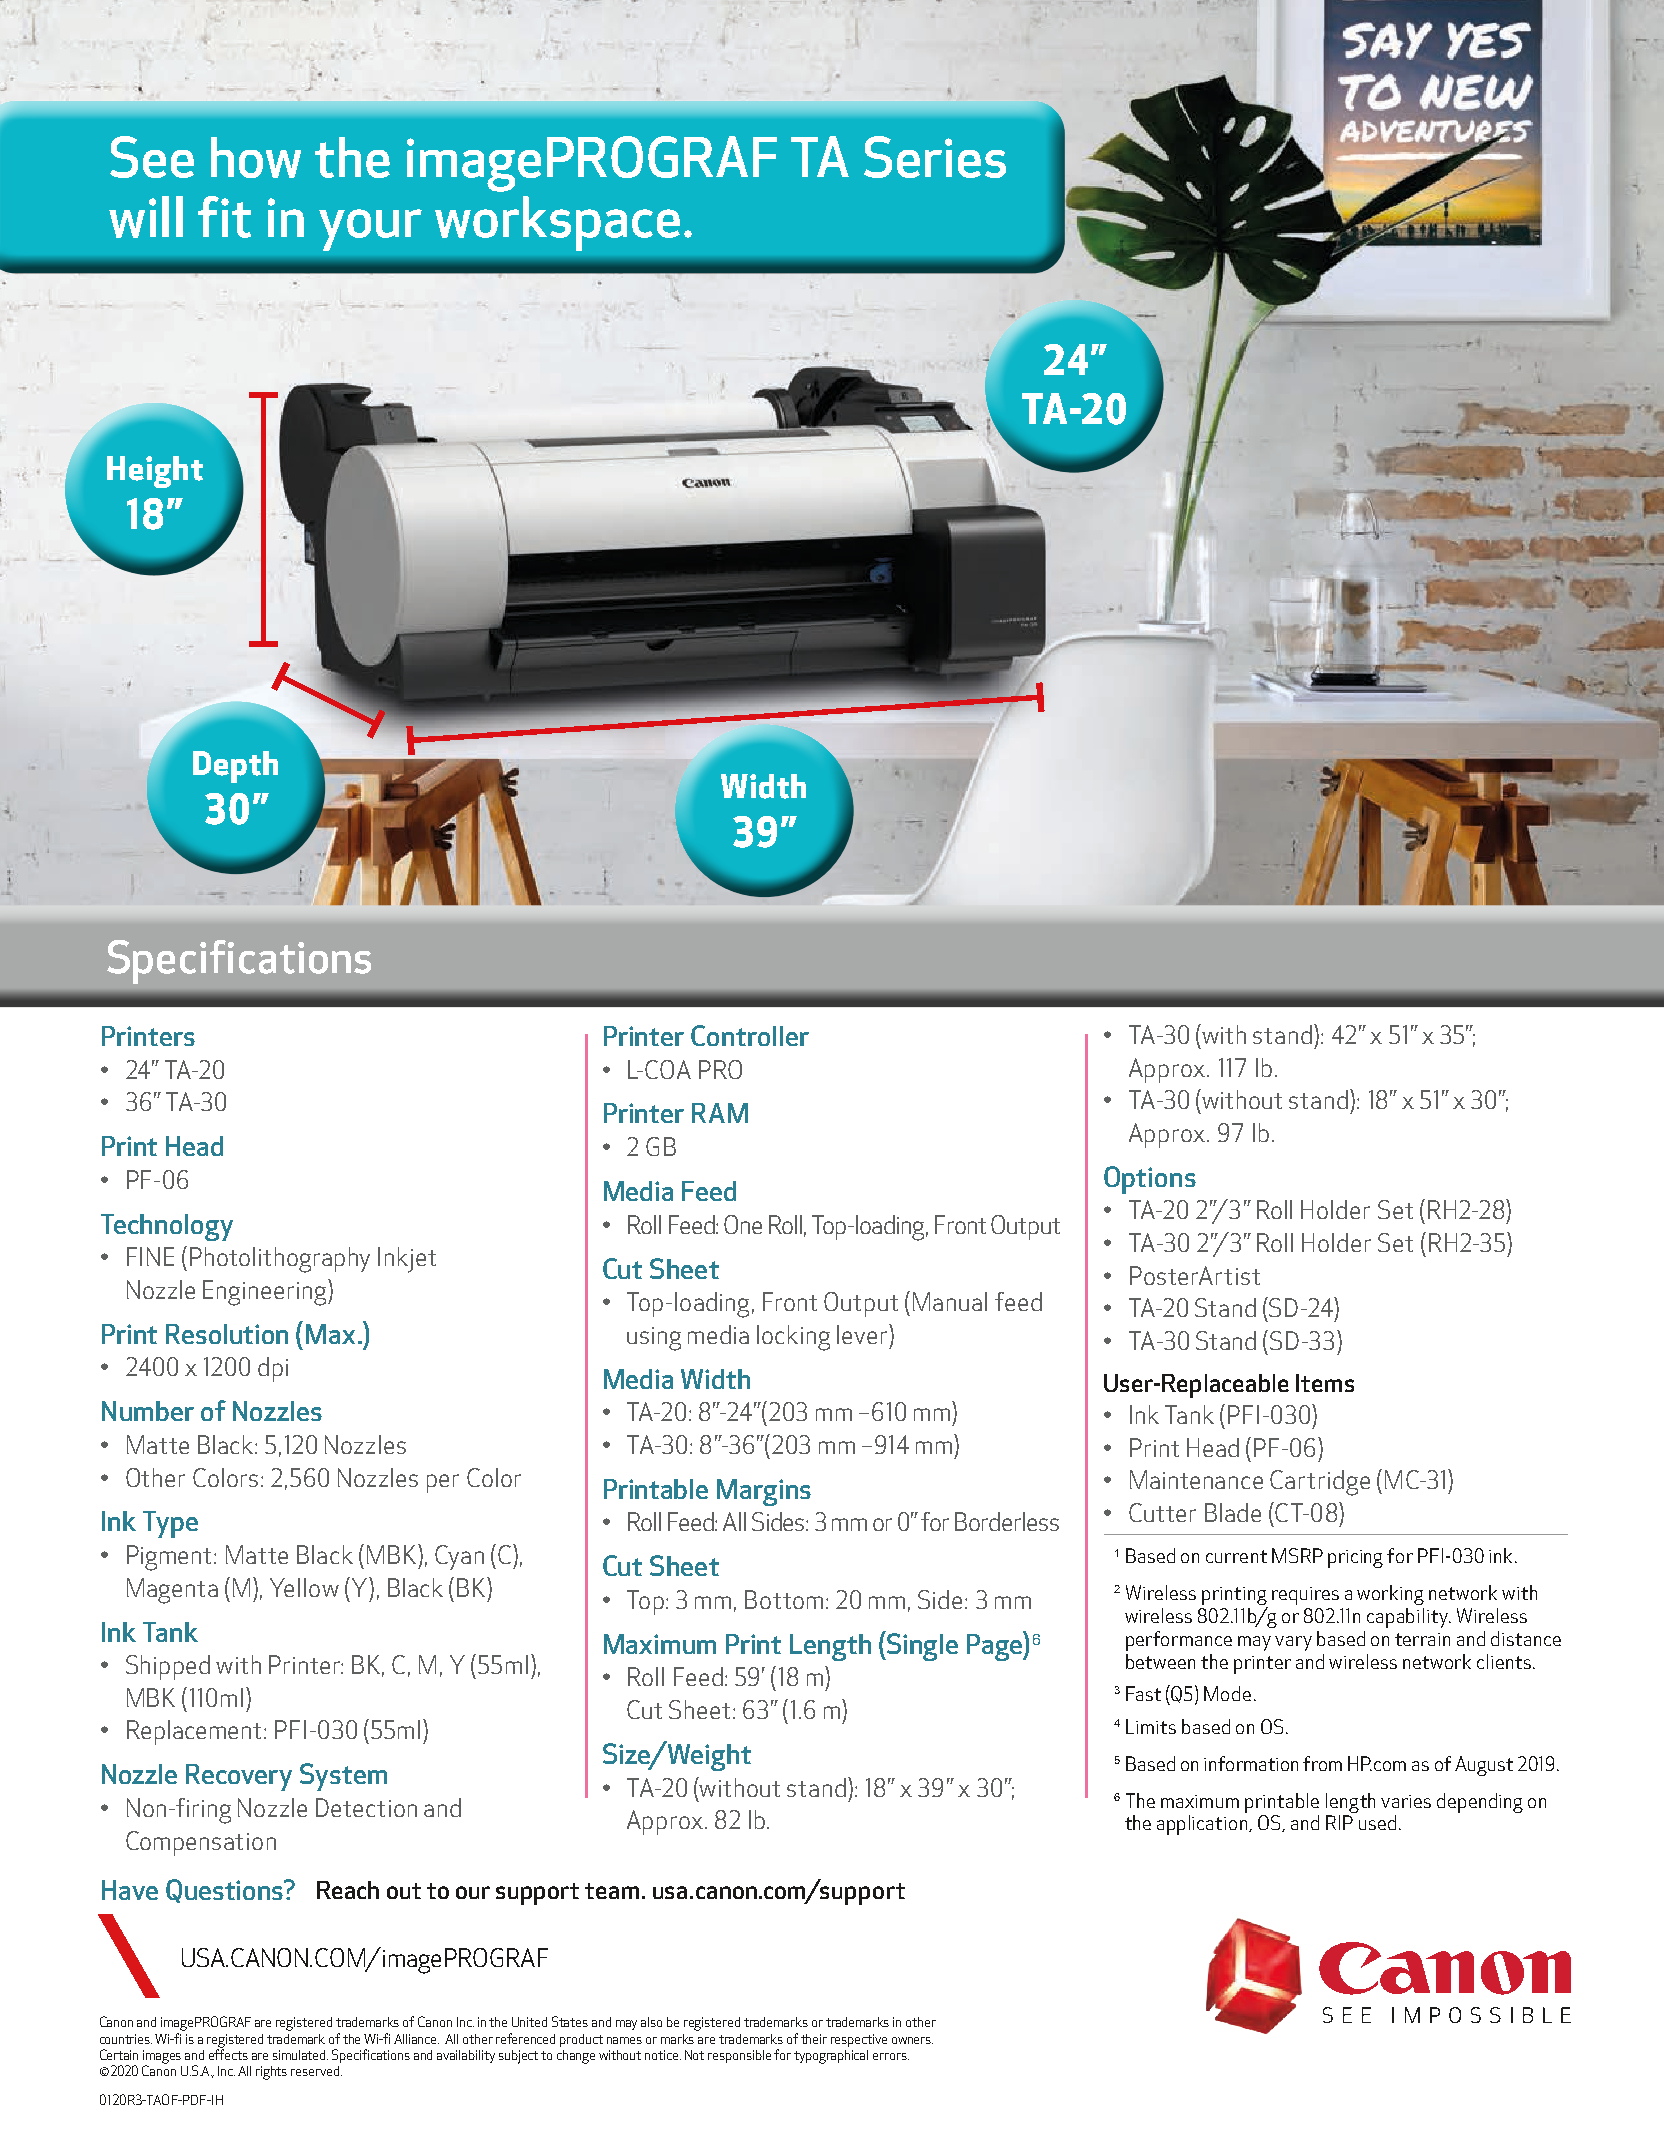  I want to click on Technology, so click(167, 1227).
